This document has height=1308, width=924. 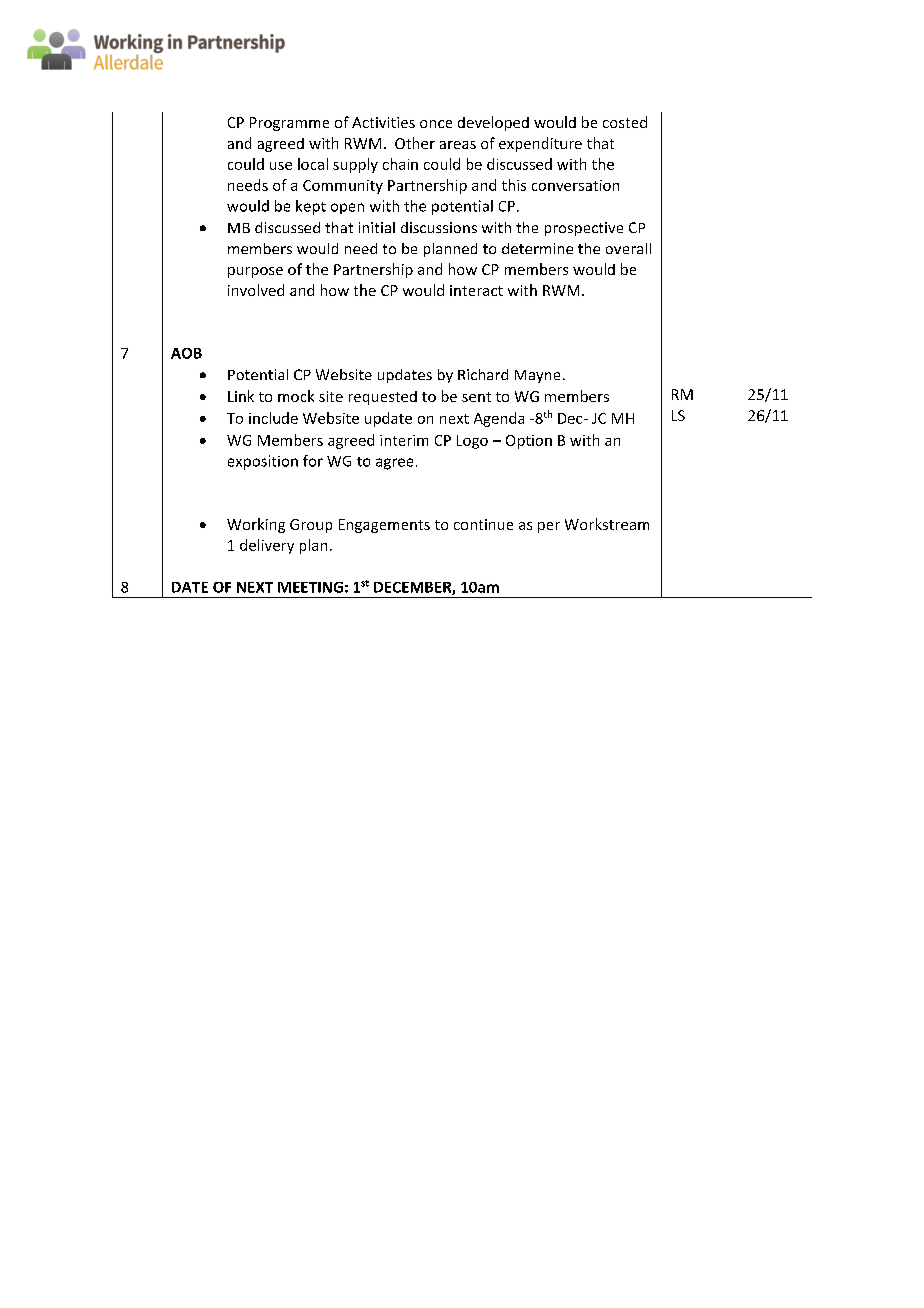 What do you see at coordinates (537, 248) in the document?
I see `determine` at bounding box center [537, 248].
